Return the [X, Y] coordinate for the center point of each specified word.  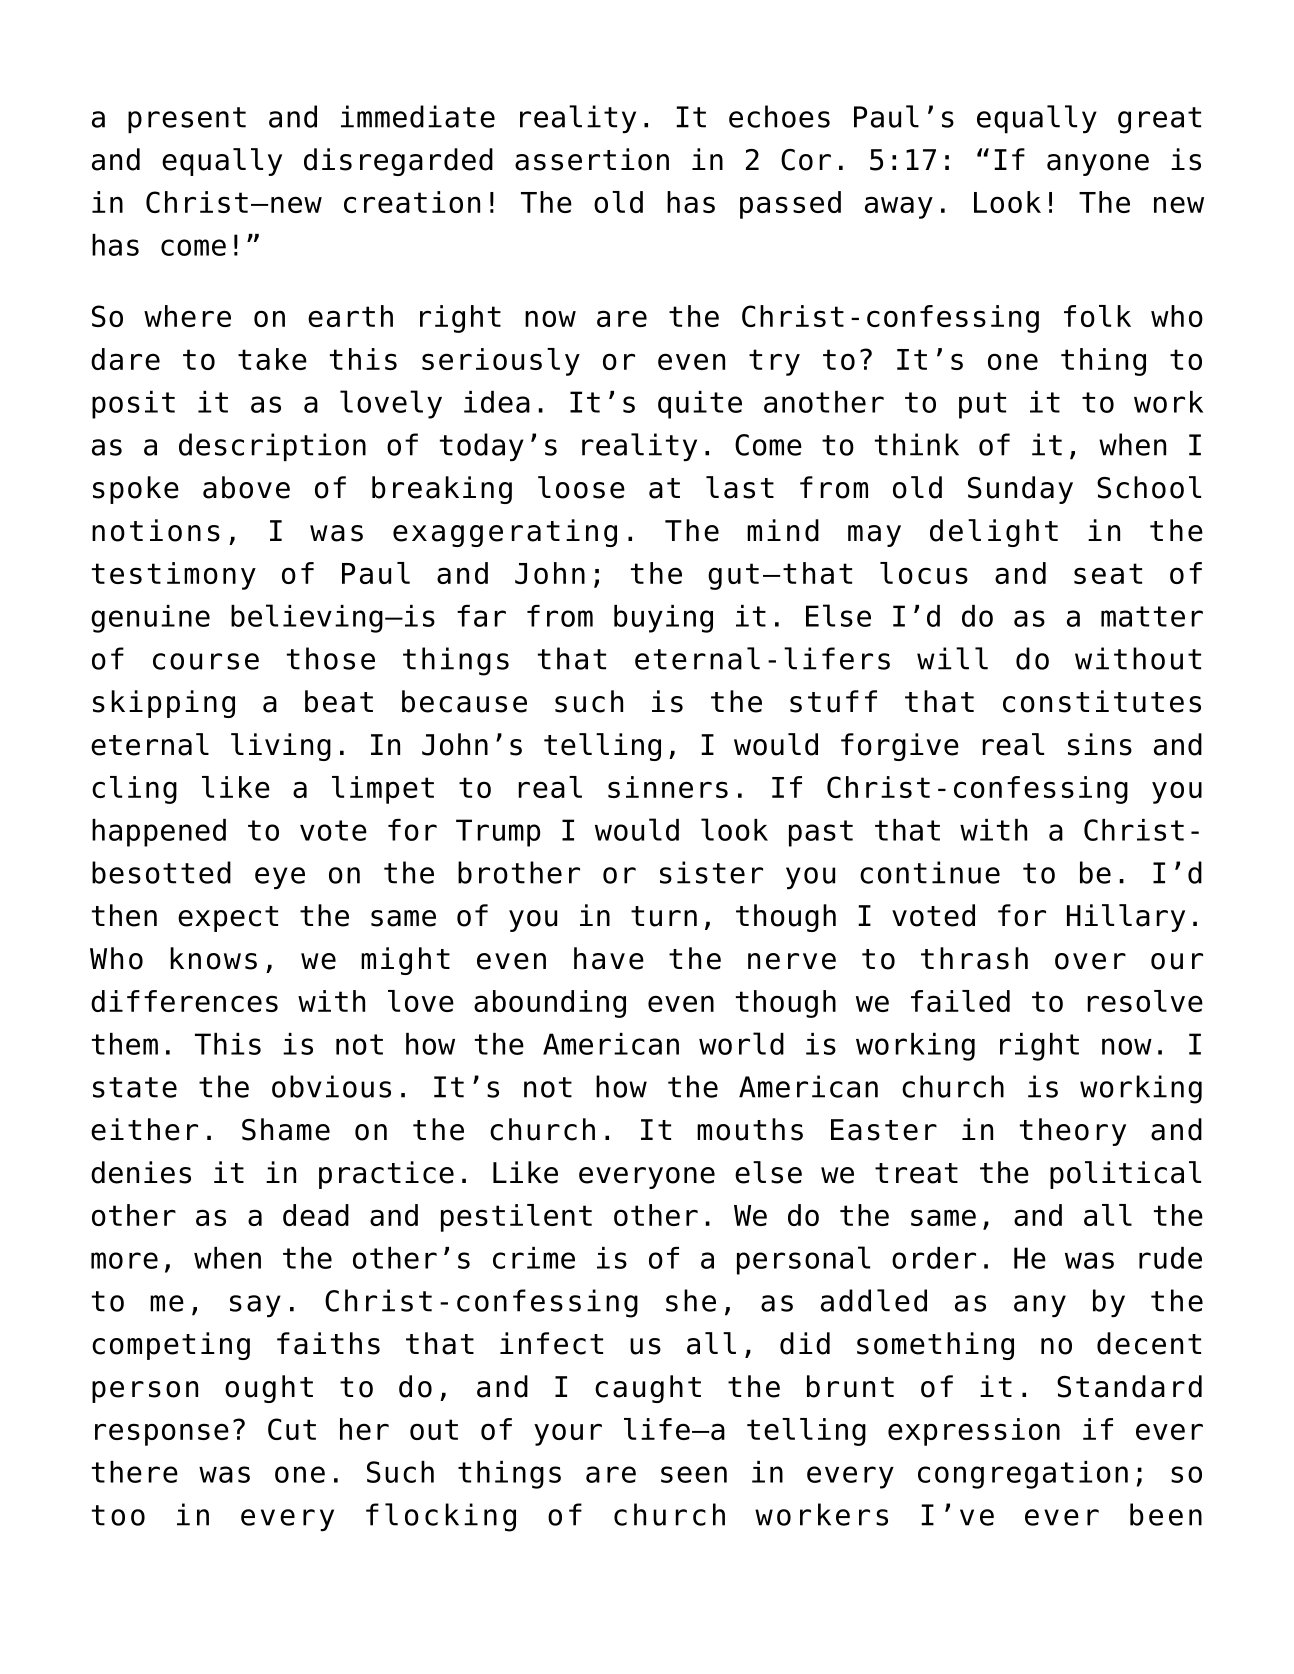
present [187, 120]
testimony [174, 576]
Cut [292, 1429]
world [741, 1043]
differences [184, 1001]
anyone [1098, 165]
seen [694, 1474]
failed [960, 1001]
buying [663, 619]
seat [1108, 573]
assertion [592, 159]
